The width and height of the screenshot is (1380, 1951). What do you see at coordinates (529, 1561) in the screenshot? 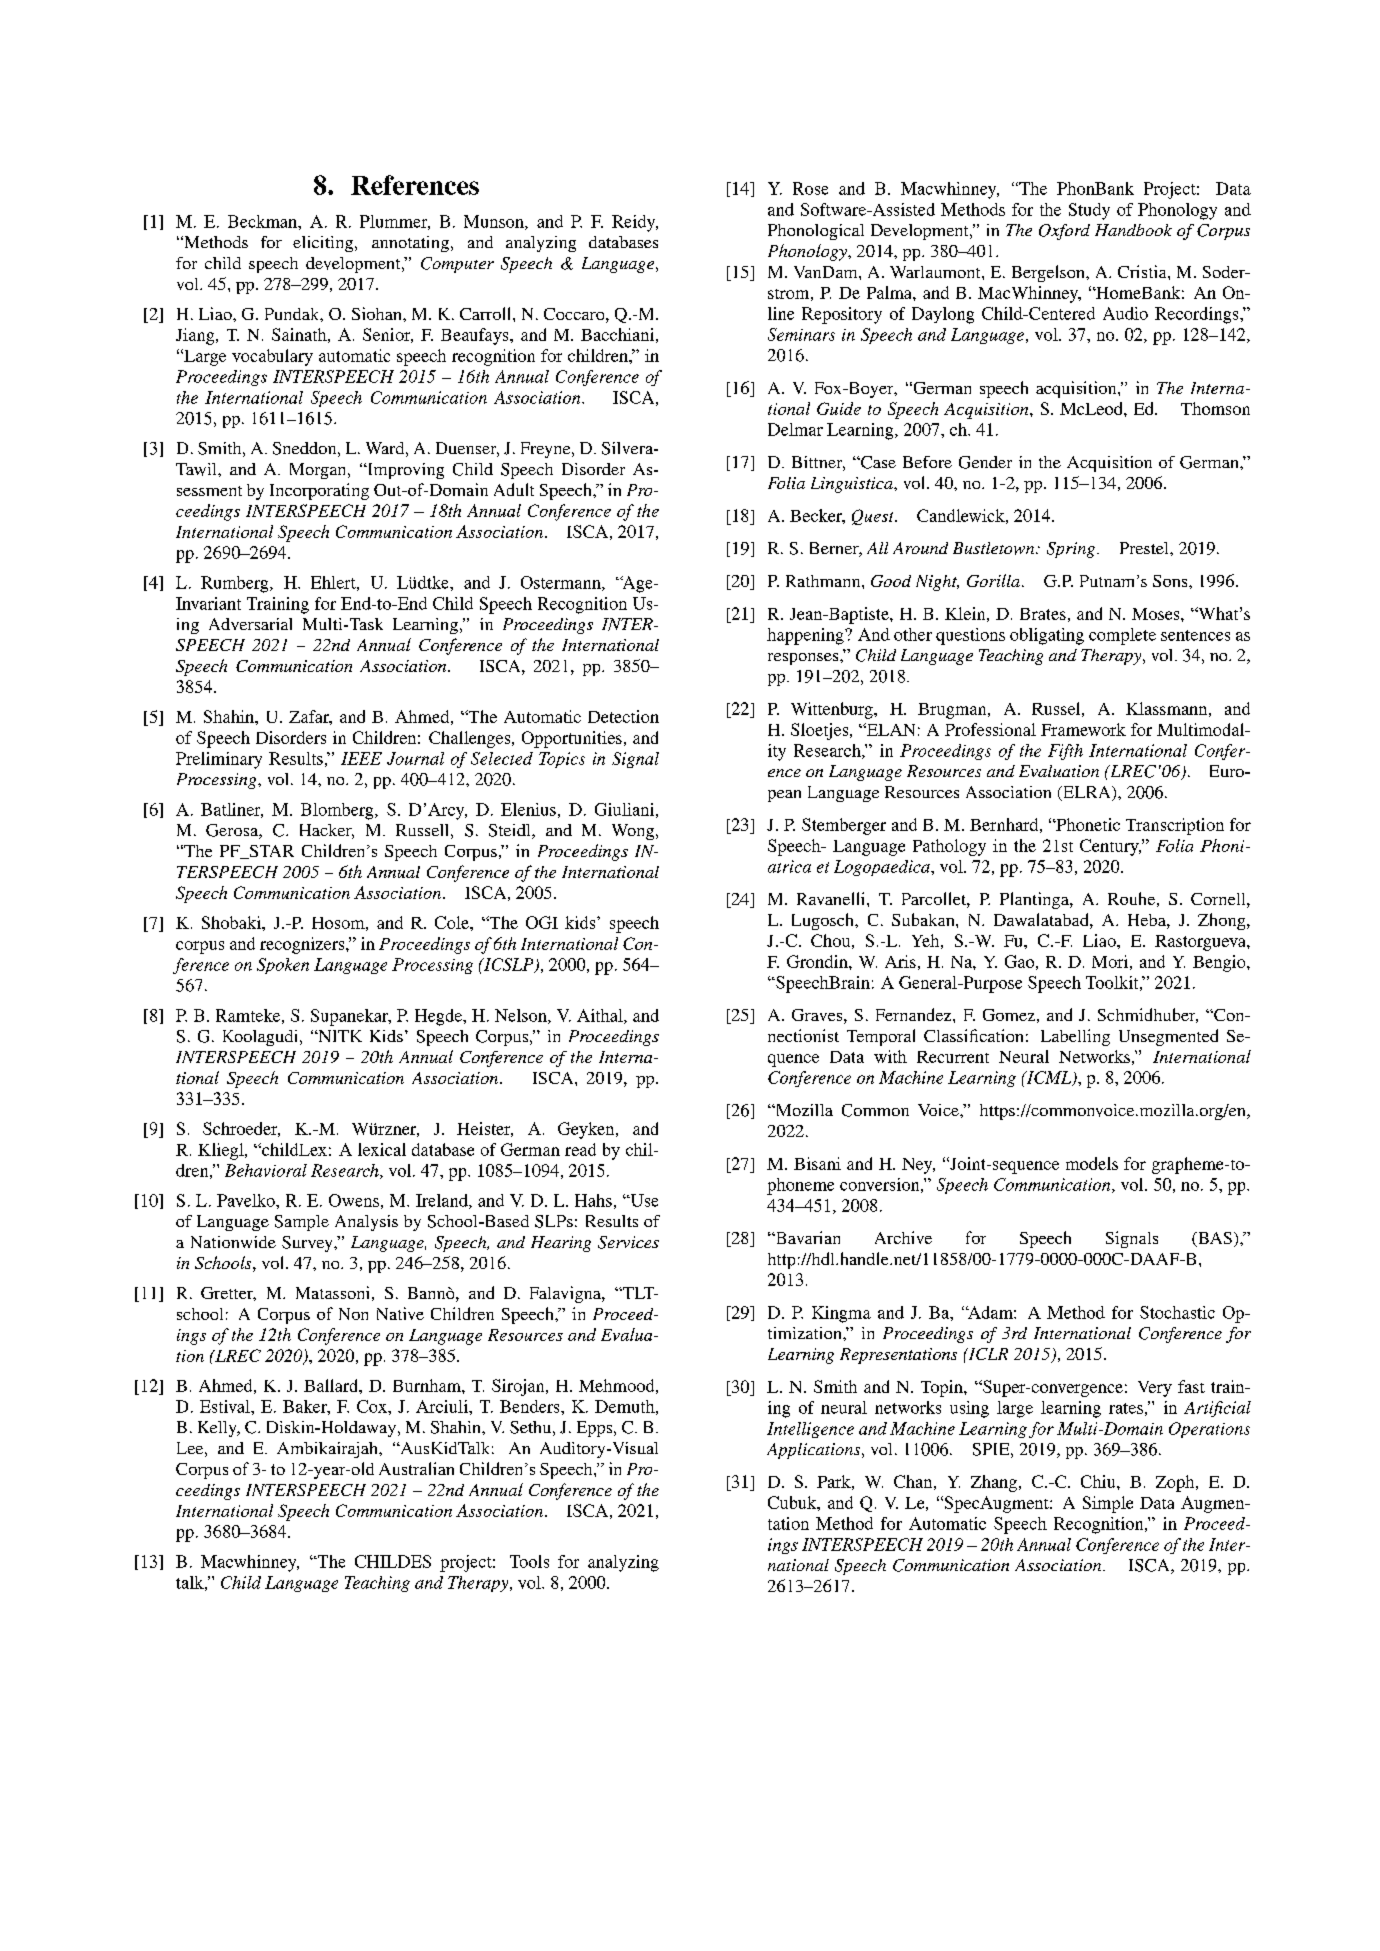
I see `Tools` at bounding box center [529, 1561].
